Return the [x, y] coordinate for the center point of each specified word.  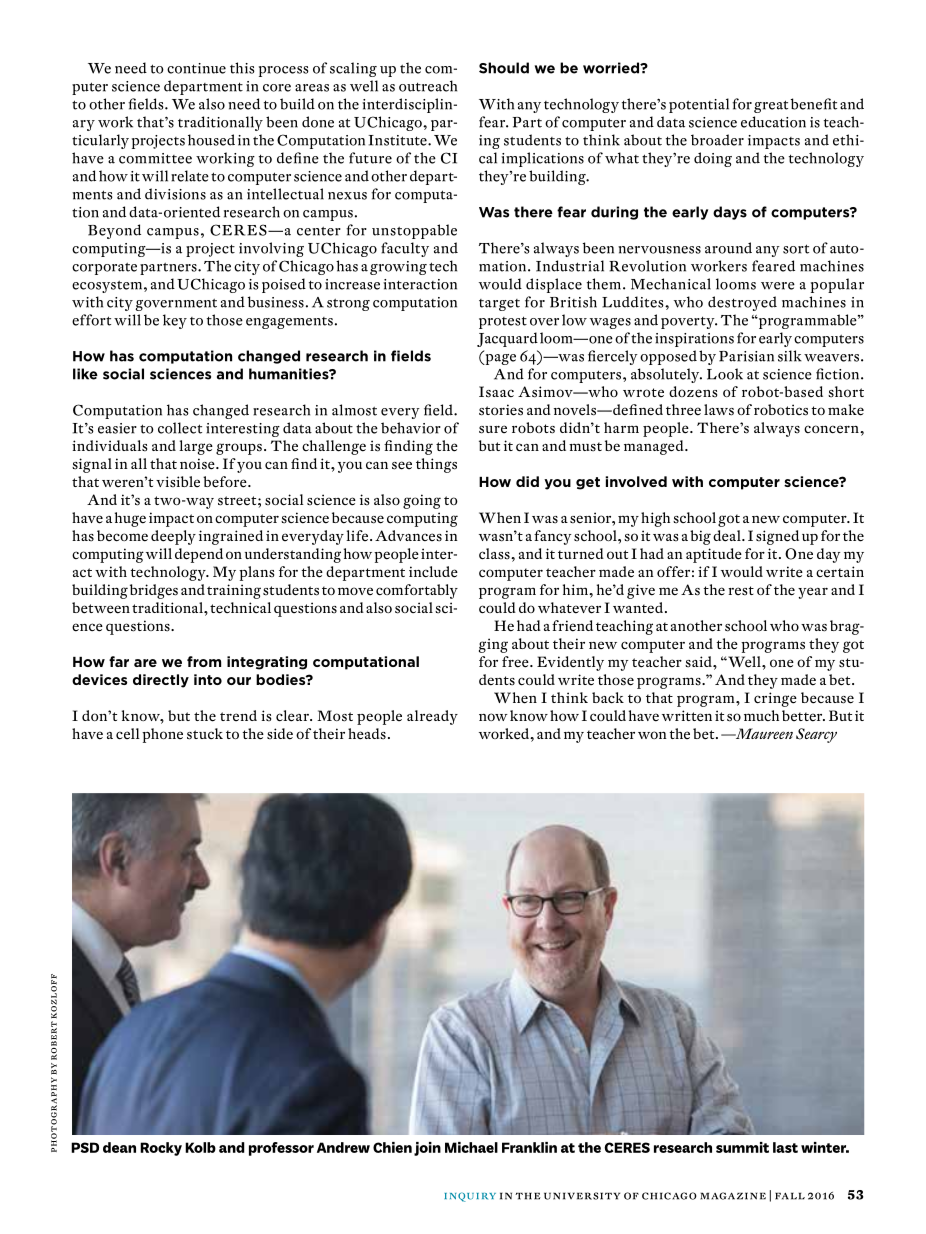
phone [162, 735]
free [516, 662]
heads [367, 734]
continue [196, 68]
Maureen [763, 733]
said [699, 662]
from [204, 661]
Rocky [161, 1149]
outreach [428, 86]
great [771, 106]
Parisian [746, 356]
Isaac [496, 392]
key [175, 321]
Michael [471, 1147]
